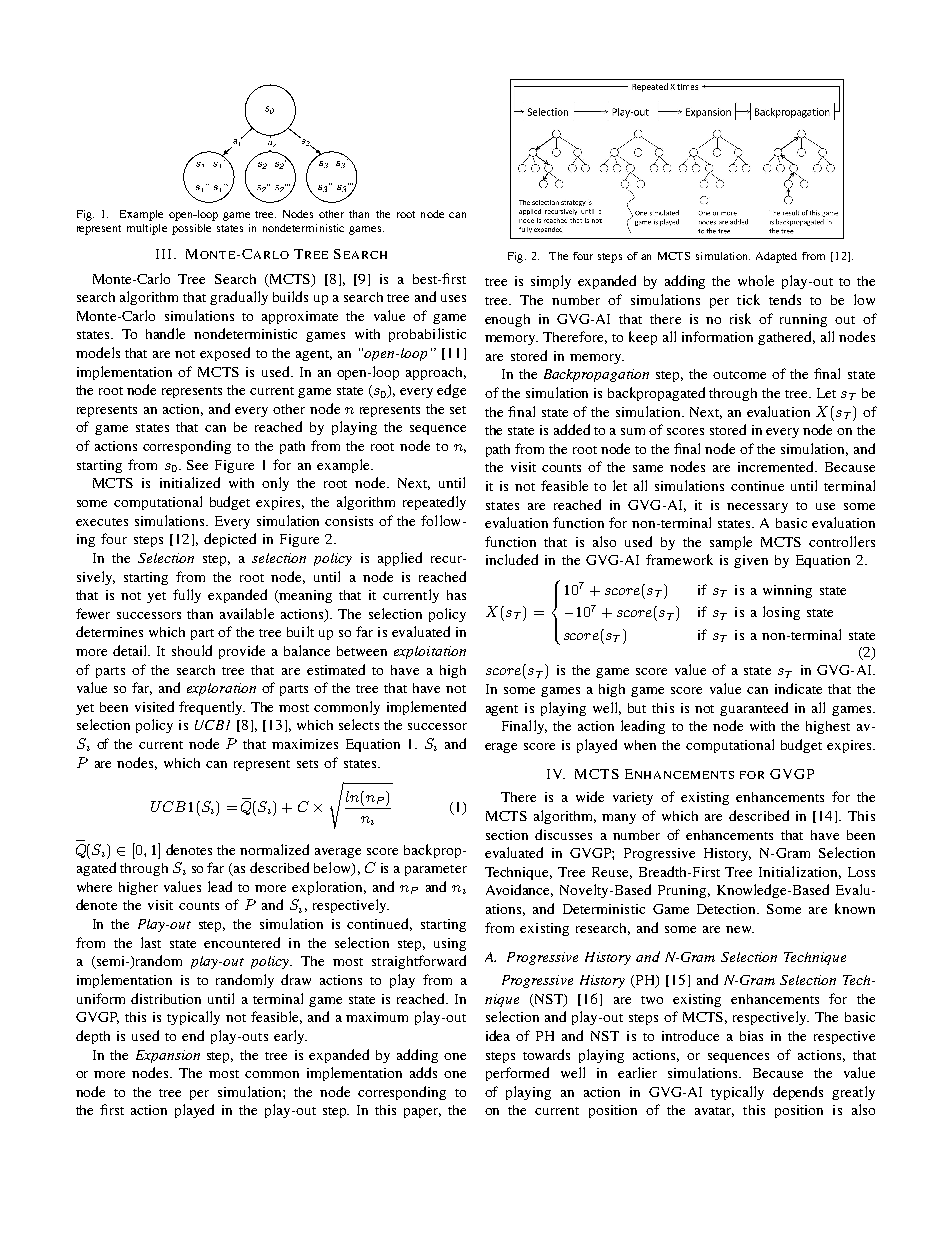  Describe the element at coordinates (776, 257) in the document. I see `Adapted` at that location.
